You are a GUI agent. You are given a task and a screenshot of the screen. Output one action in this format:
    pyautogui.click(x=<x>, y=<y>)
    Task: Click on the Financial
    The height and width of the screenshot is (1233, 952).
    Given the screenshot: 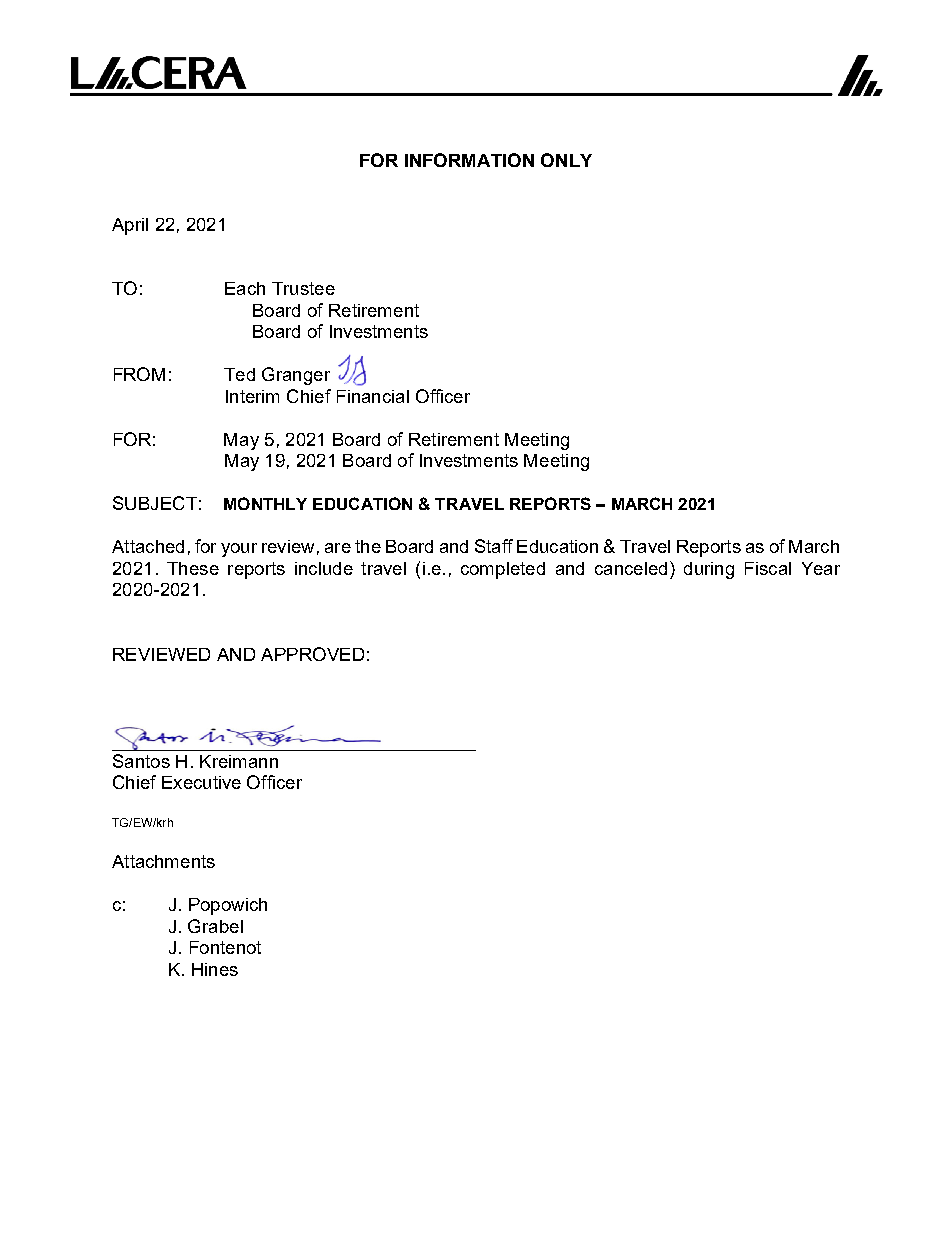 What is the action you would take?
    pyautogui.click(x=373, y=396)
